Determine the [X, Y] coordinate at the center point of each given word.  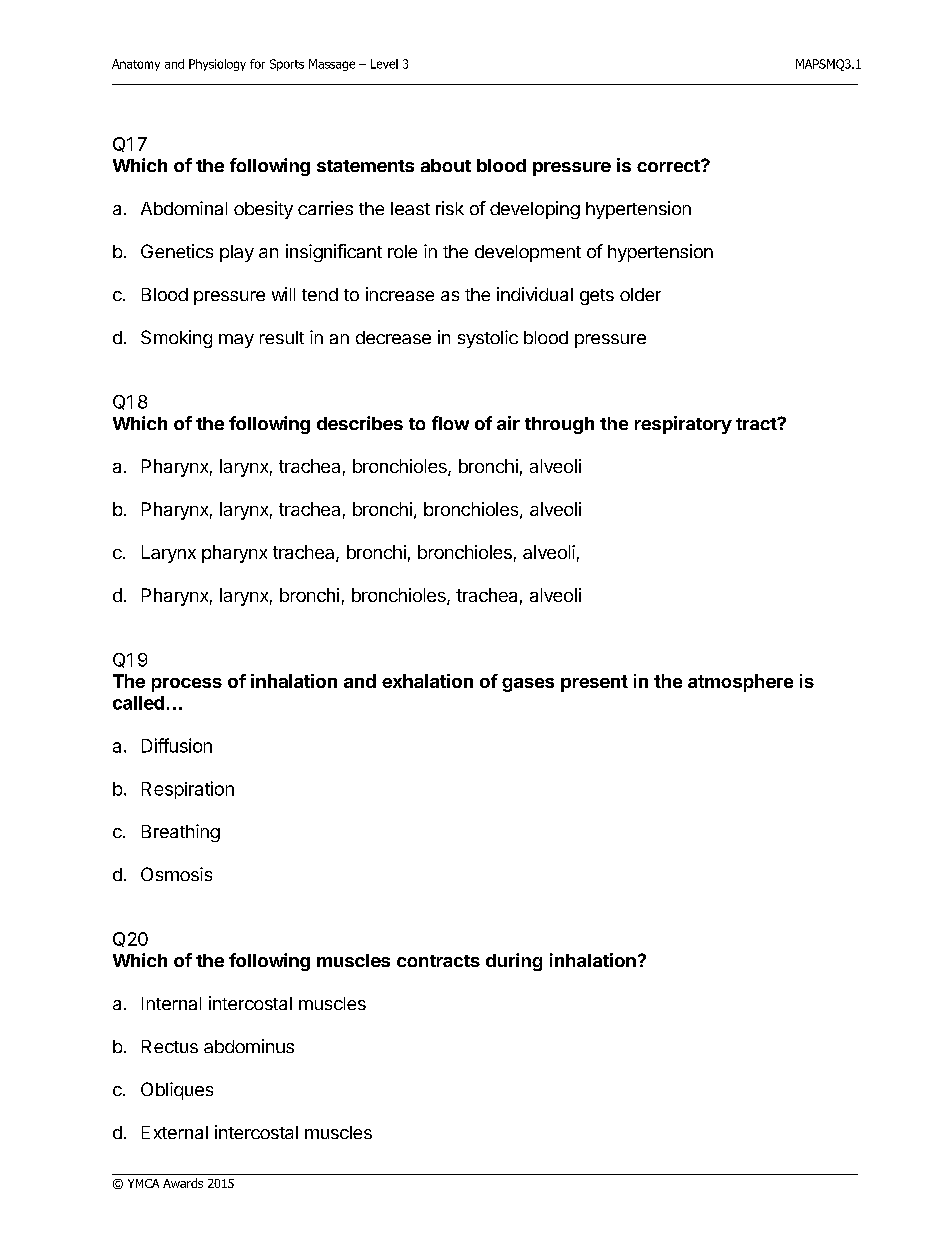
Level [384, 64]
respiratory [683, 425]
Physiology [217, 65]
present [594, 683]
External [175, 1132]
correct [669, 166]
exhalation [427, 681]
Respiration [188, 790]
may [236, 341]
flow [450, 423]
